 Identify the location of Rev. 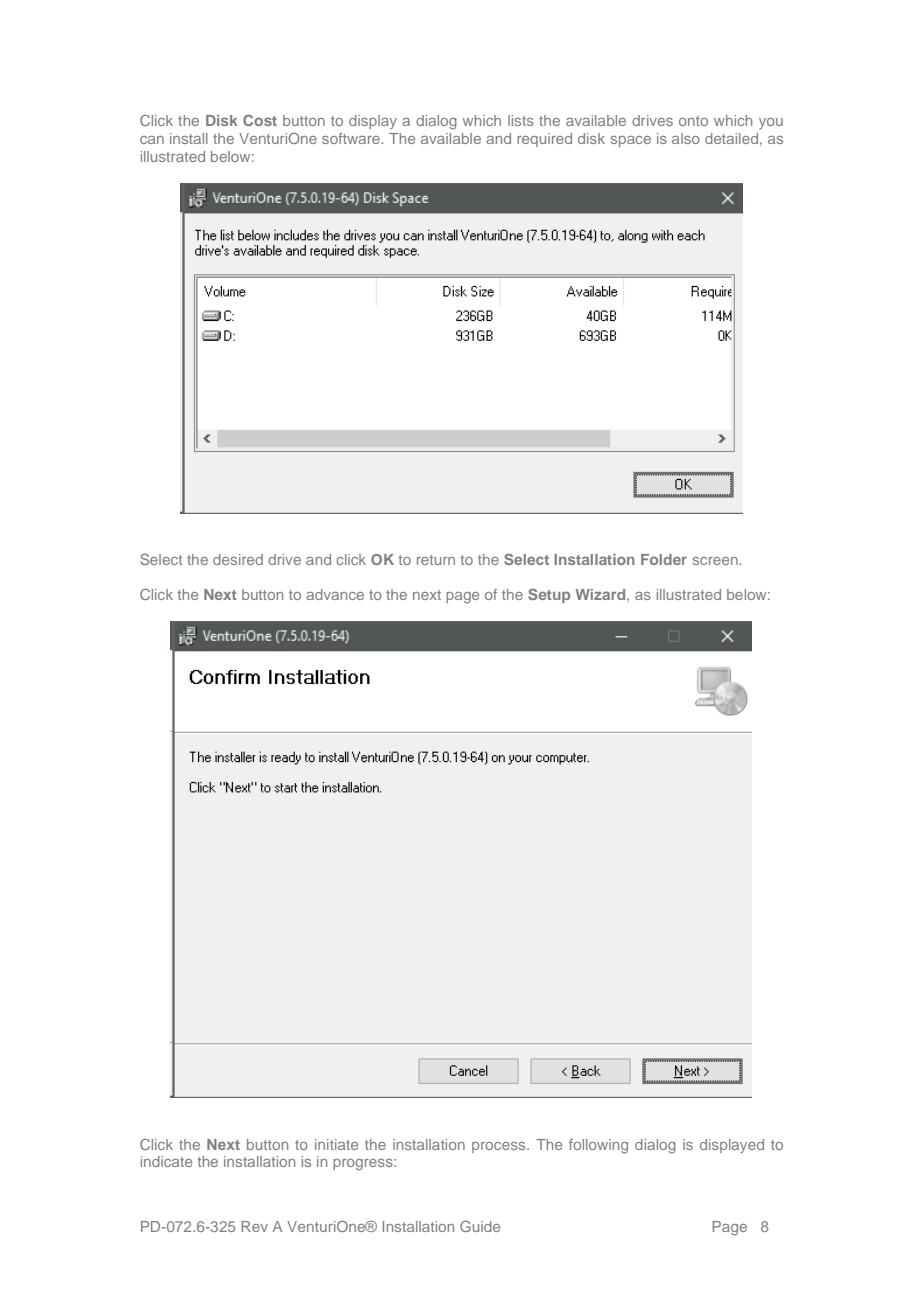
(255, 1226).
